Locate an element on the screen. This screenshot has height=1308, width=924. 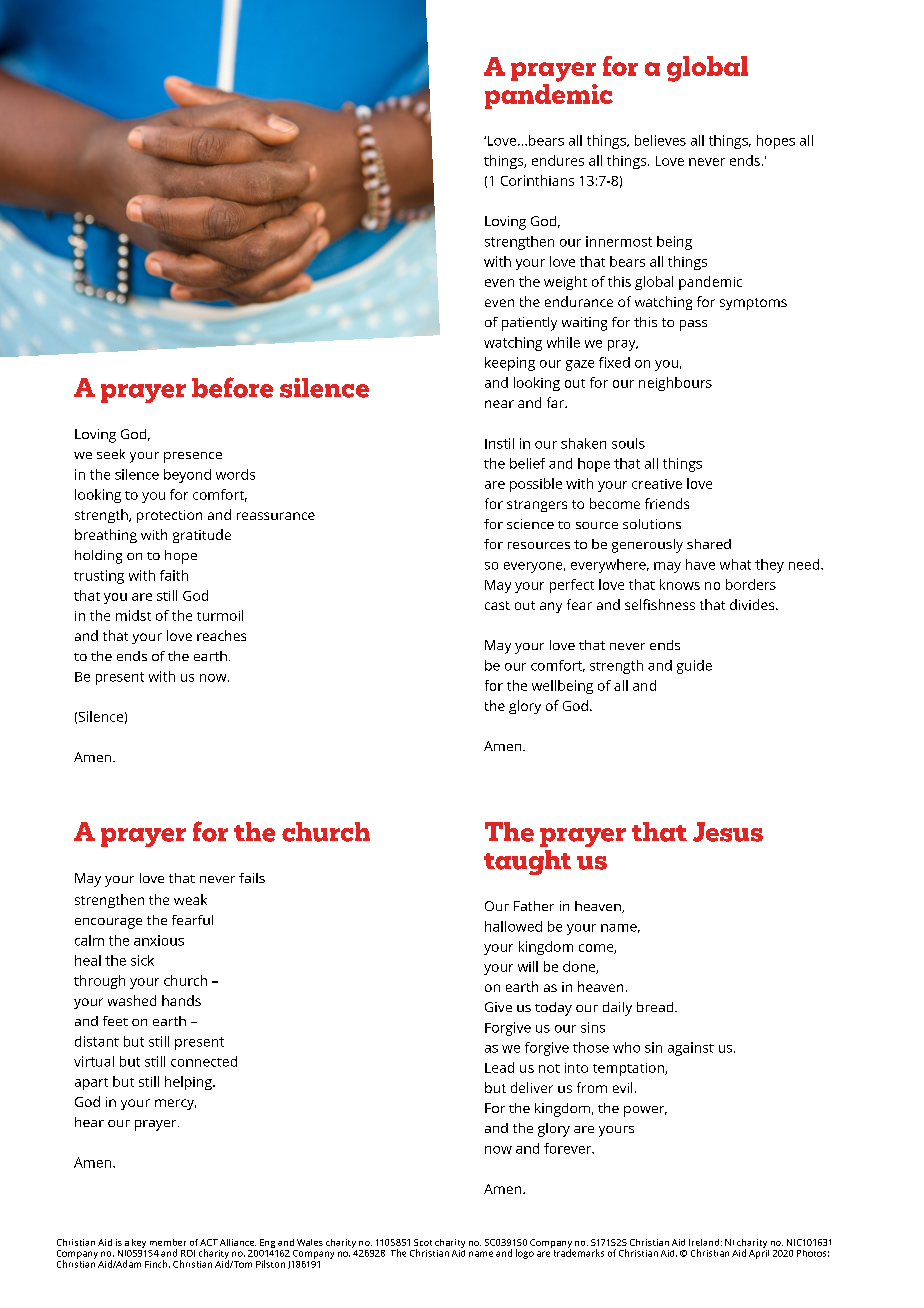
cast is located at coordinates (497, 605).
